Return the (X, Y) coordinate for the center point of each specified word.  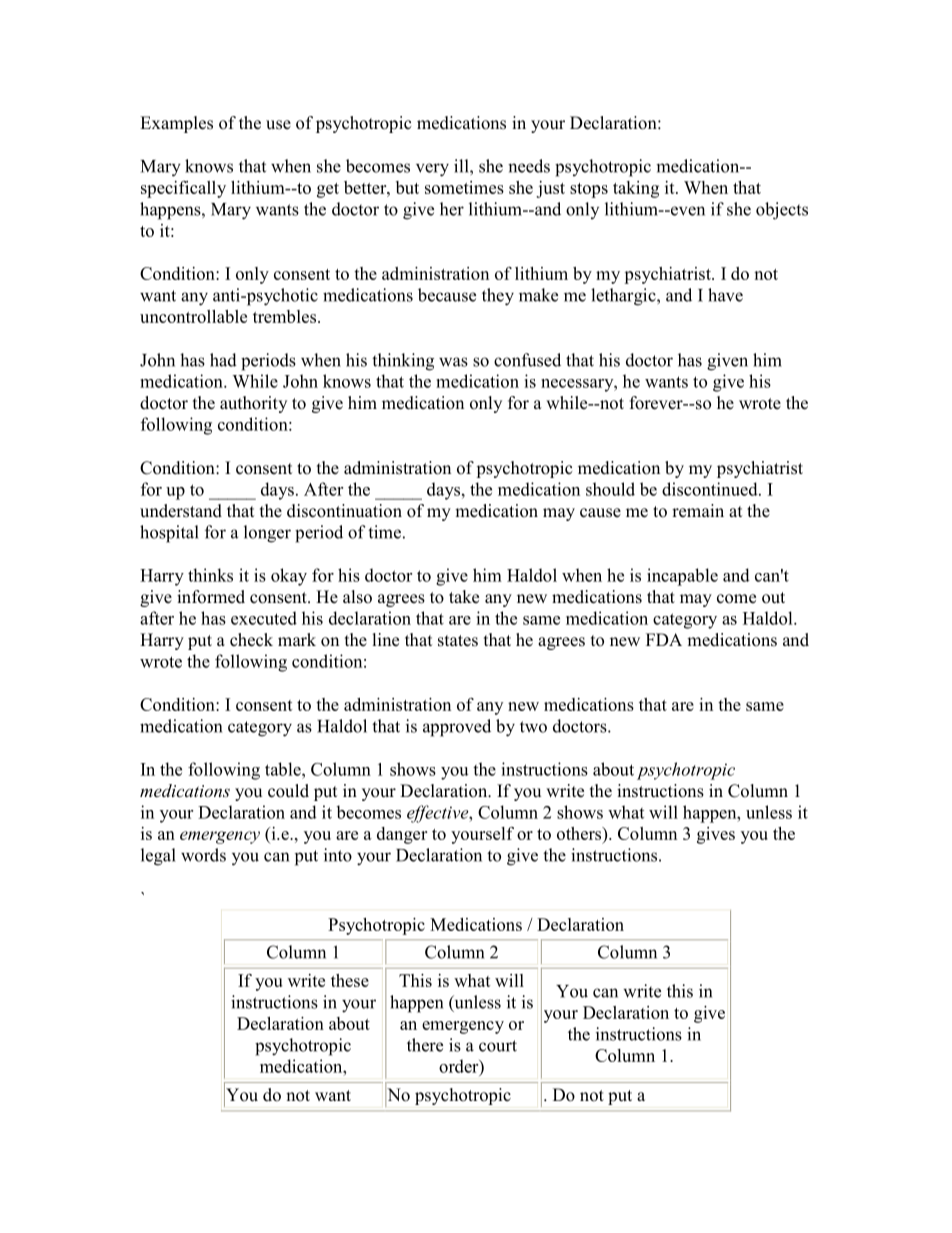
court (498, 1046)
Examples (176, 124)
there (425, 1045)
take (464, 597)
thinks (210, 575)
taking (636, 189)
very (432, 170)
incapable (682, 577)
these (350, 980)
